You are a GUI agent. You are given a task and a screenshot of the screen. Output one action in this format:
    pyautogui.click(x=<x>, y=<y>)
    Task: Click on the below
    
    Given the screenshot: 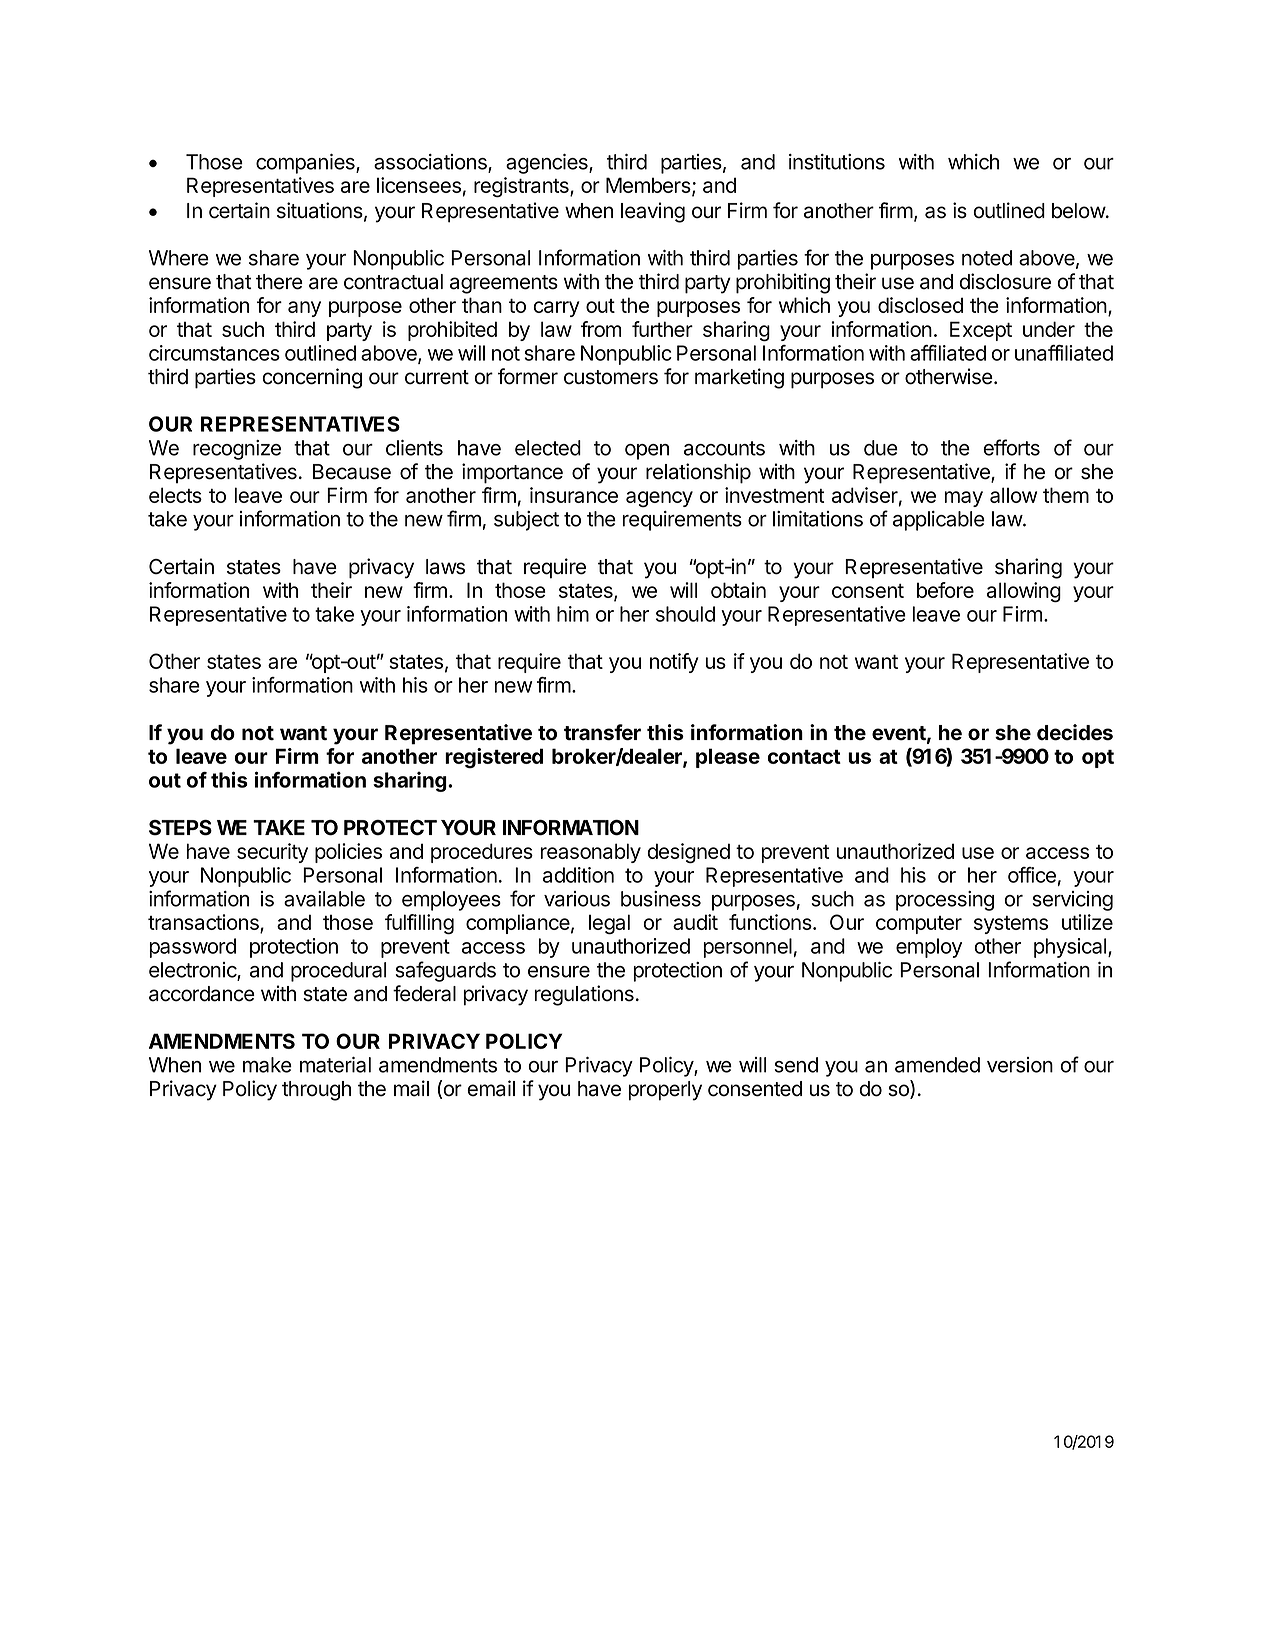 What is the action you would take?
    pyautogui.click(x=1079, y=211)
